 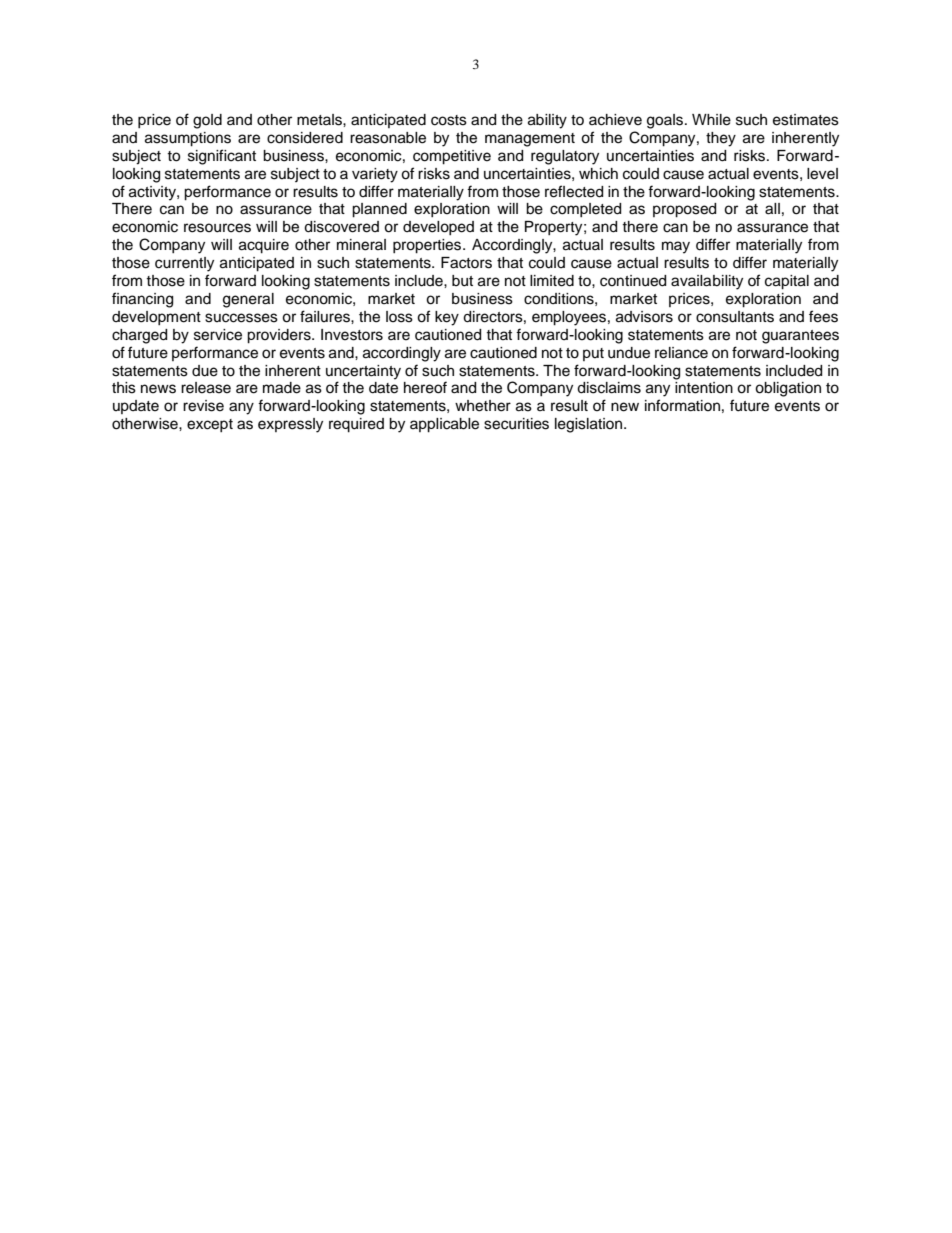 What do you see at coordinates (447, 318) in the document?
I see `key` at bounding box center [447, 318].
